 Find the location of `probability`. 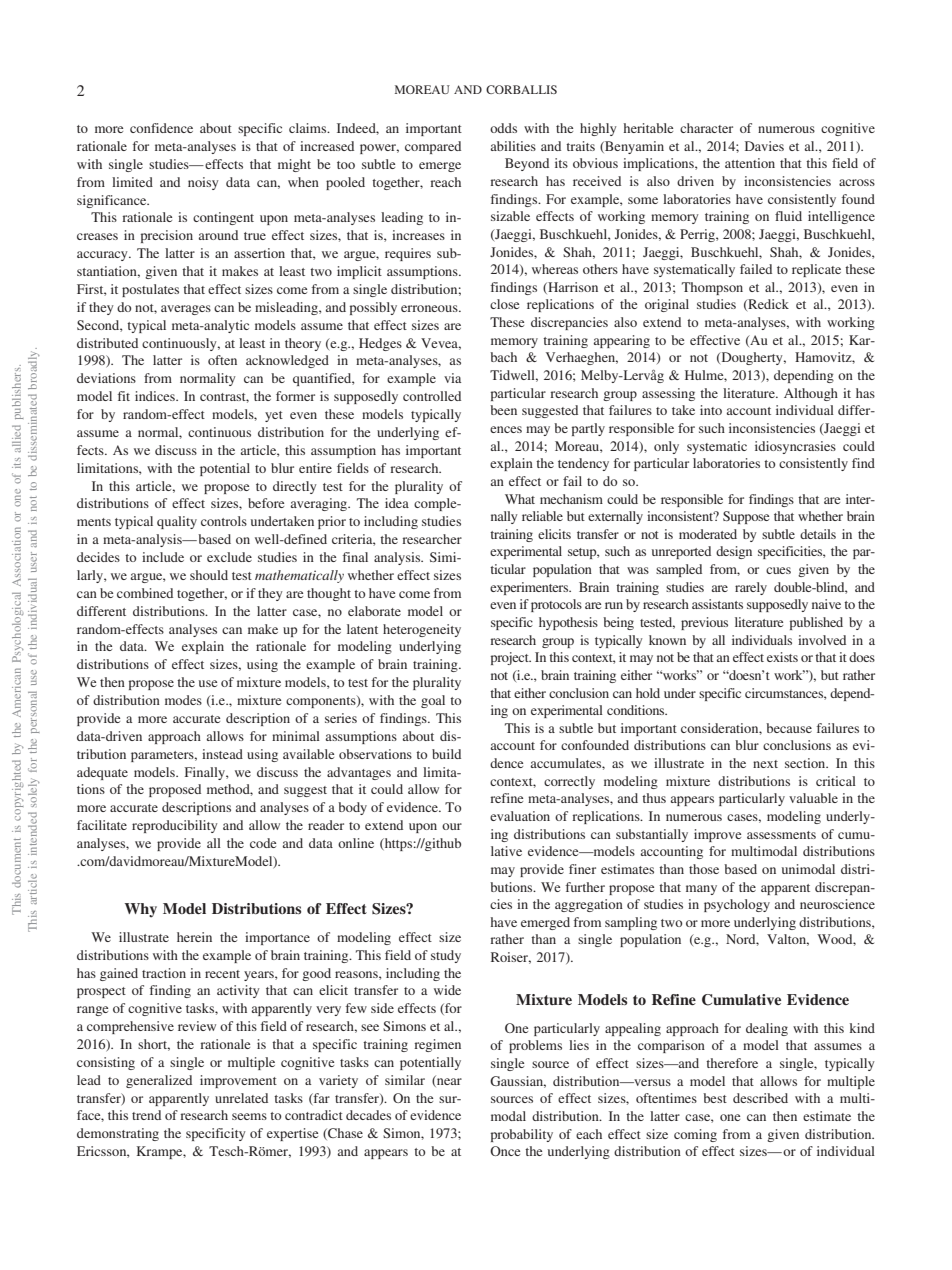

probability is located at coordinates (522, 1135).
